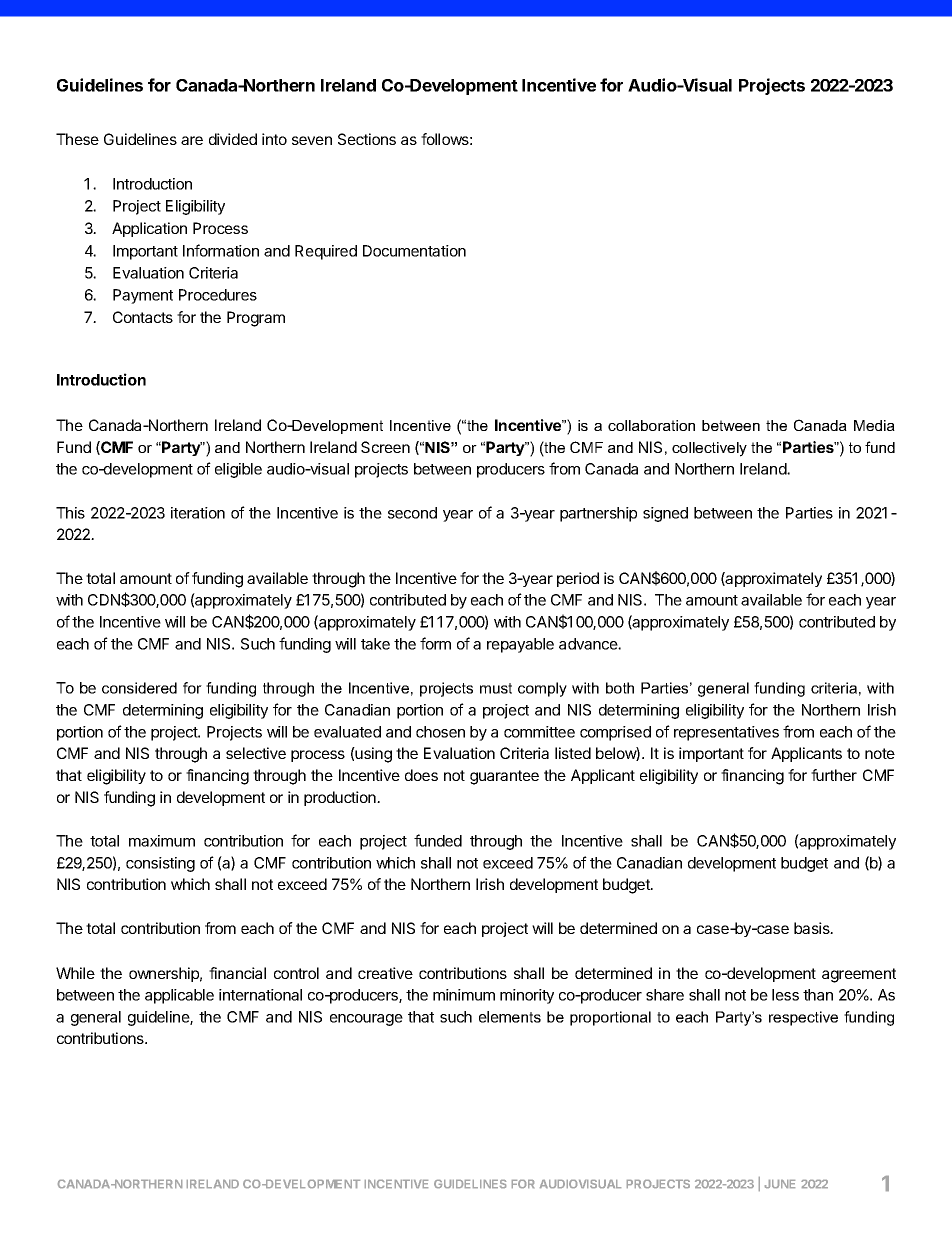 The image size is (952, 1233). I want to click on elements, so click(510, 1017).
